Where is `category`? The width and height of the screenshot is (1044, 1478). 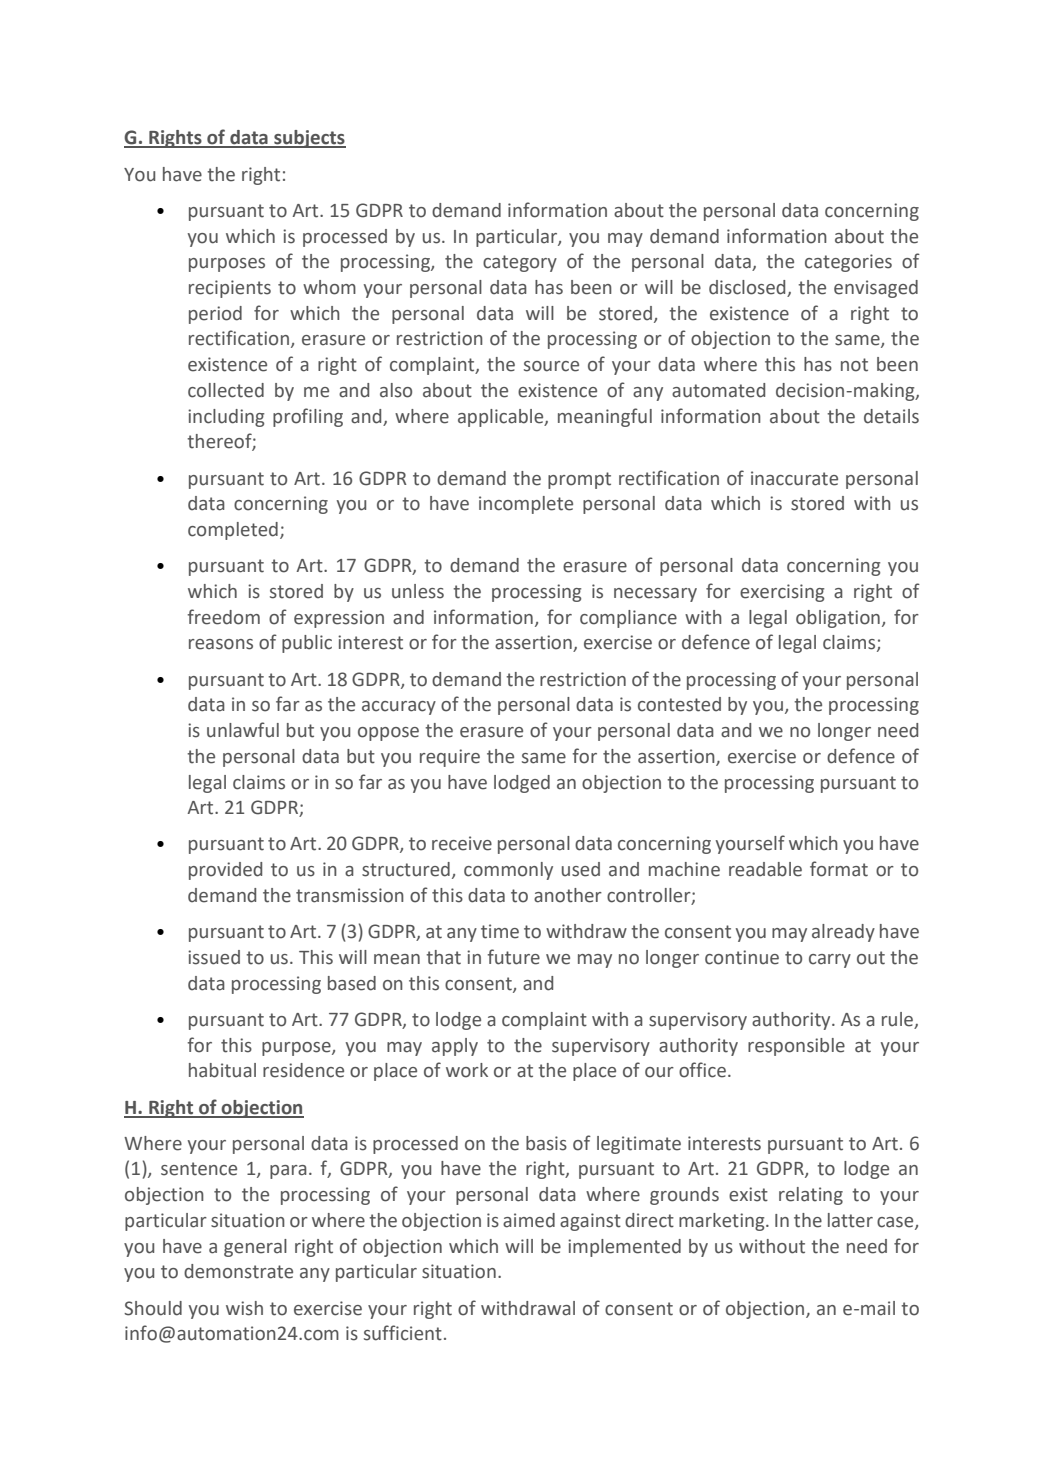 category is located at coordinates (520, 263).
